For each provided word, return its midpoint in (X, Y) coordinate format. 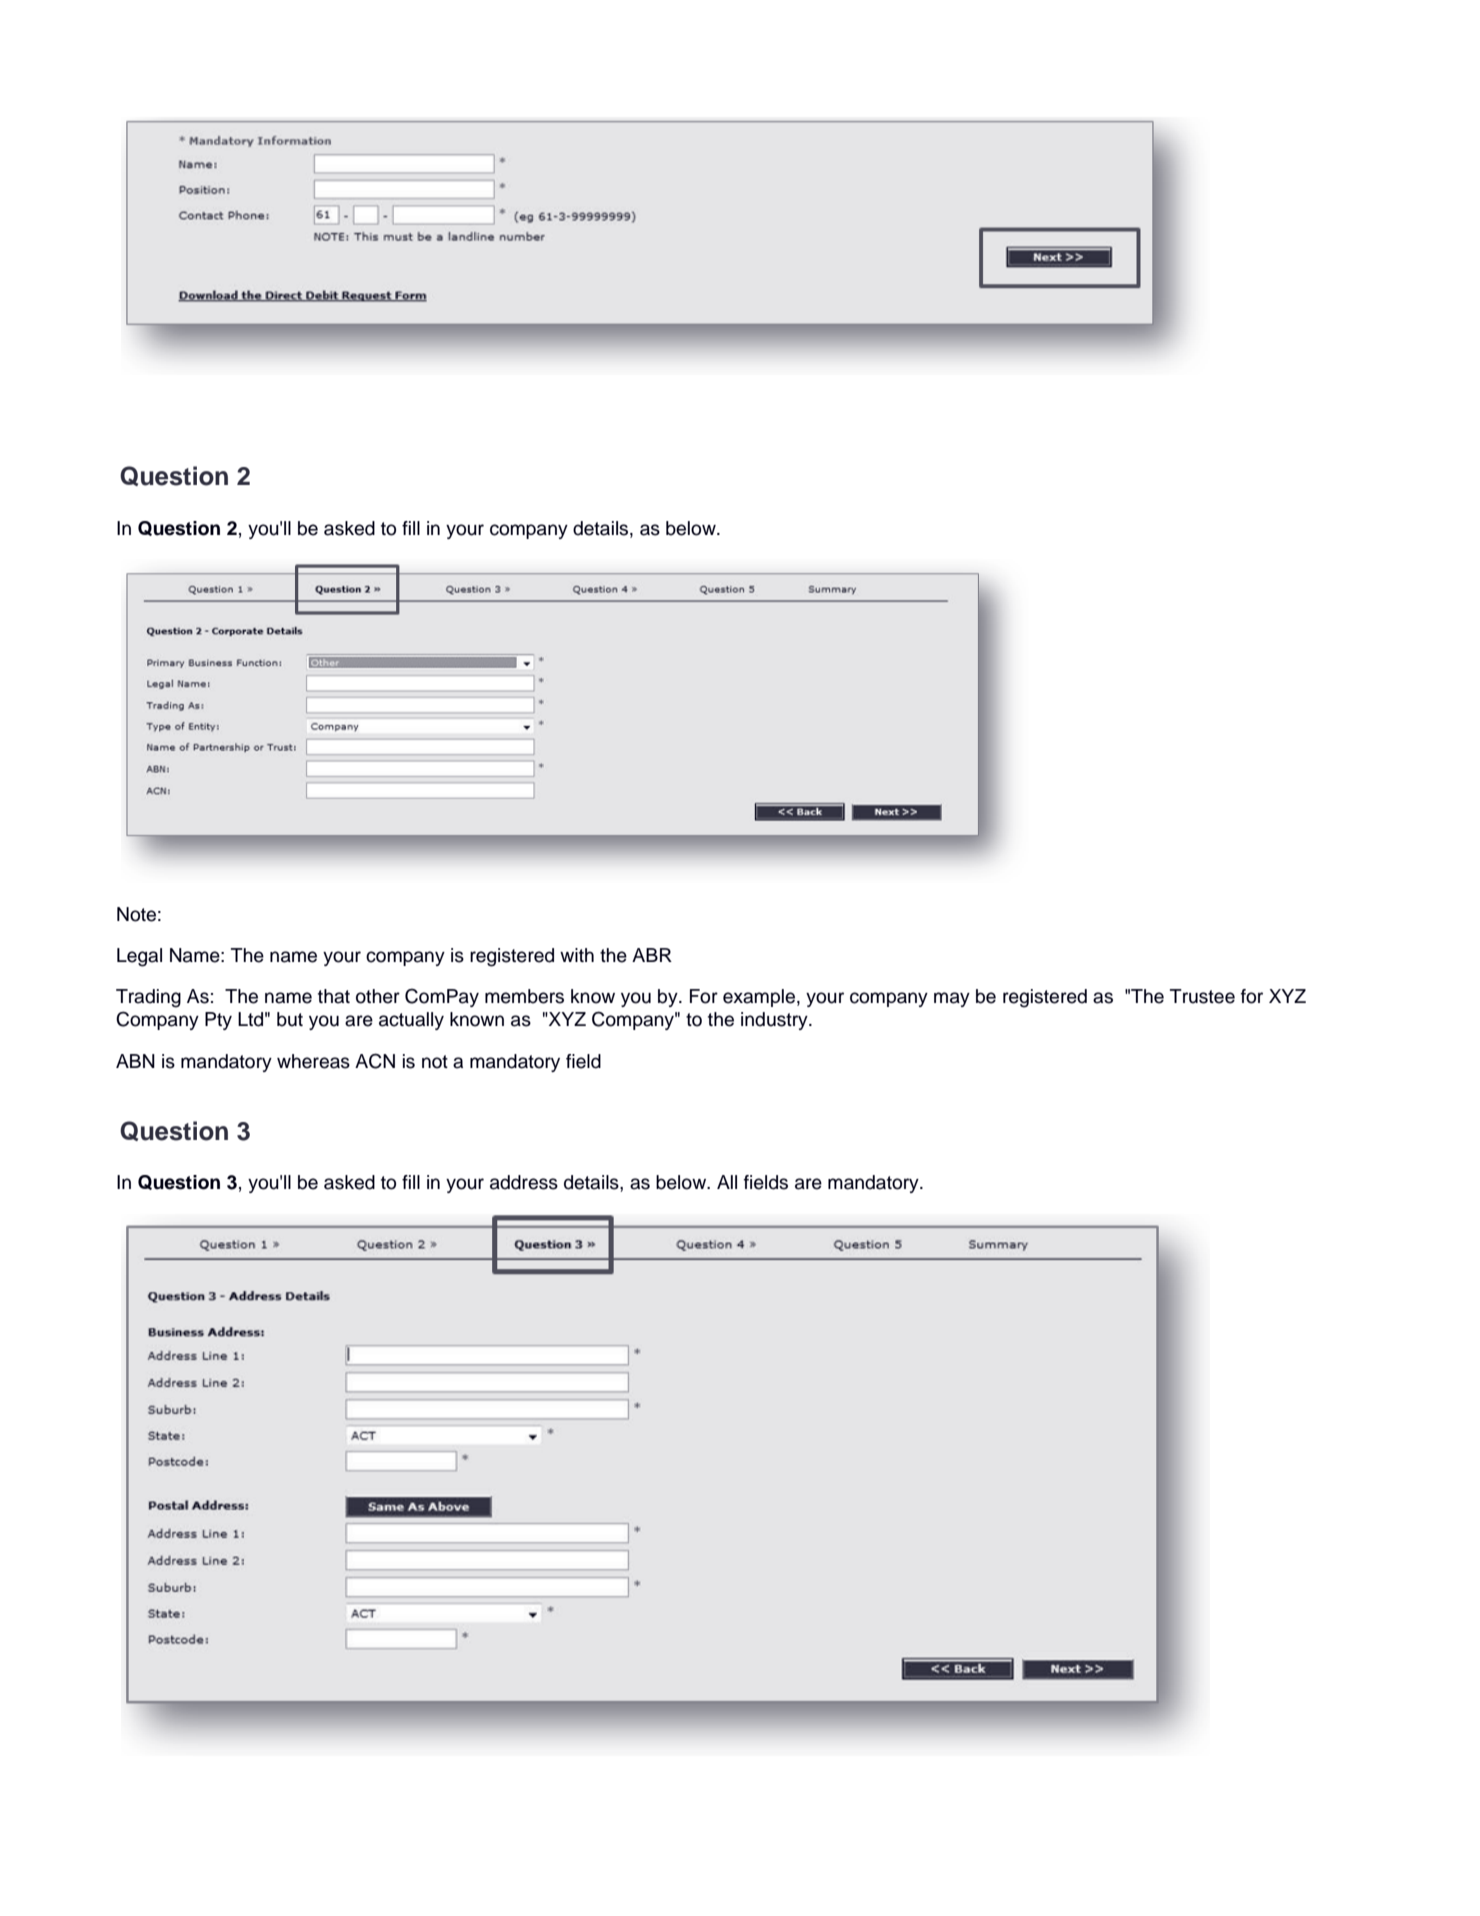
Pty (218, 1021)
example (760, 998)
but (290, 1019)
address (524, 1182)
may (952, 999)
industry (775, 1021)
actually (411, 1021)
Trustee (1202, 996)
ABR (652, 955)
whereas (313, 1061)
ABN (135, 1061)
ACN (375, 1061)
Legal (139, 957)
